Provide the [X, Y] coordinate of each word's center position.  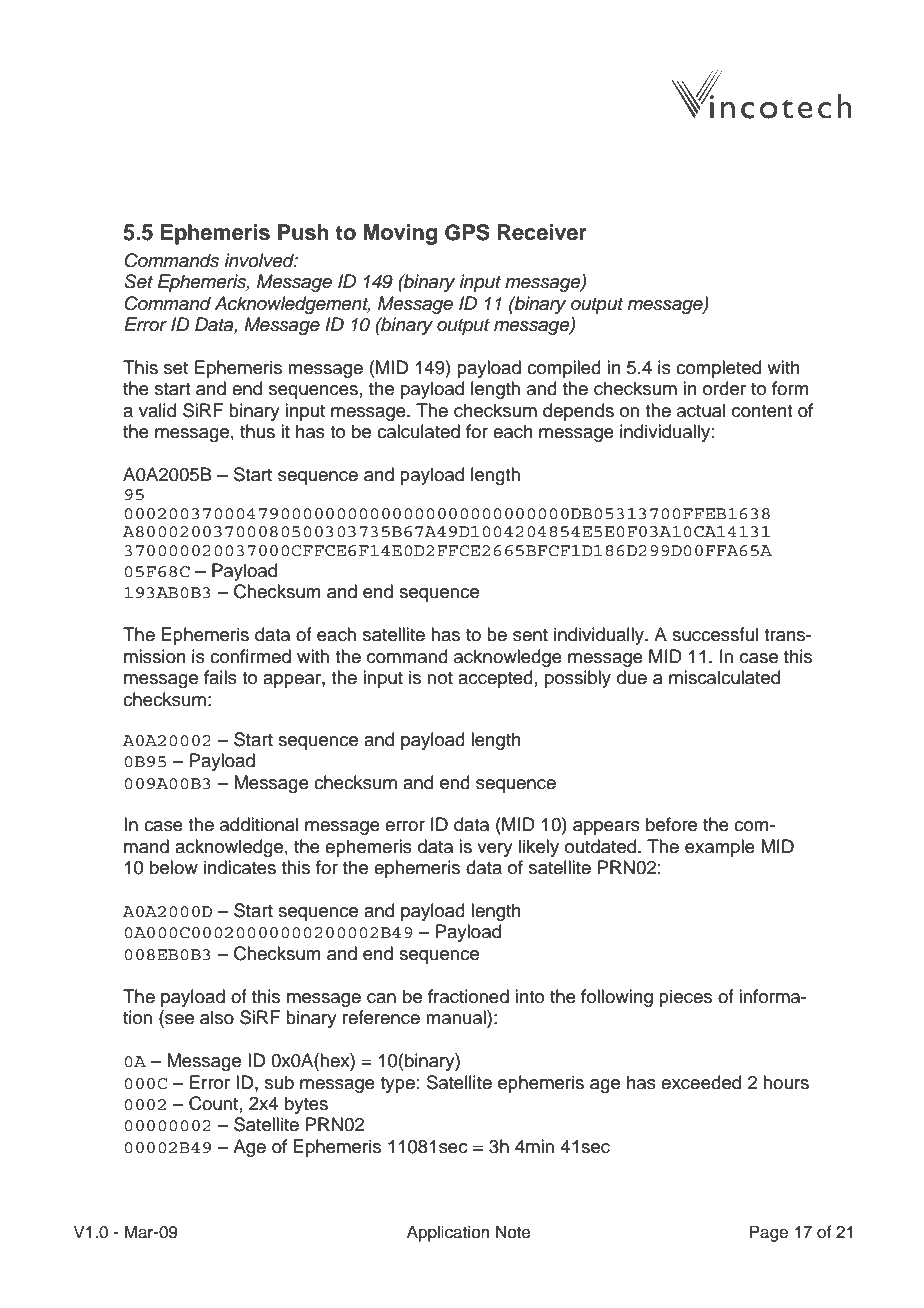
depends [578, 412]
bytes [306, 1105]
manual [457, 1017]
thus [257, 431]
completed [718, 369]
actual [701, 410]
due [632, 677]
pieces [685, 998]
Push [303, 232]
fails [220, 677]
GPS [467, 232]
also [217, 1017]
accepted [495, 679]
